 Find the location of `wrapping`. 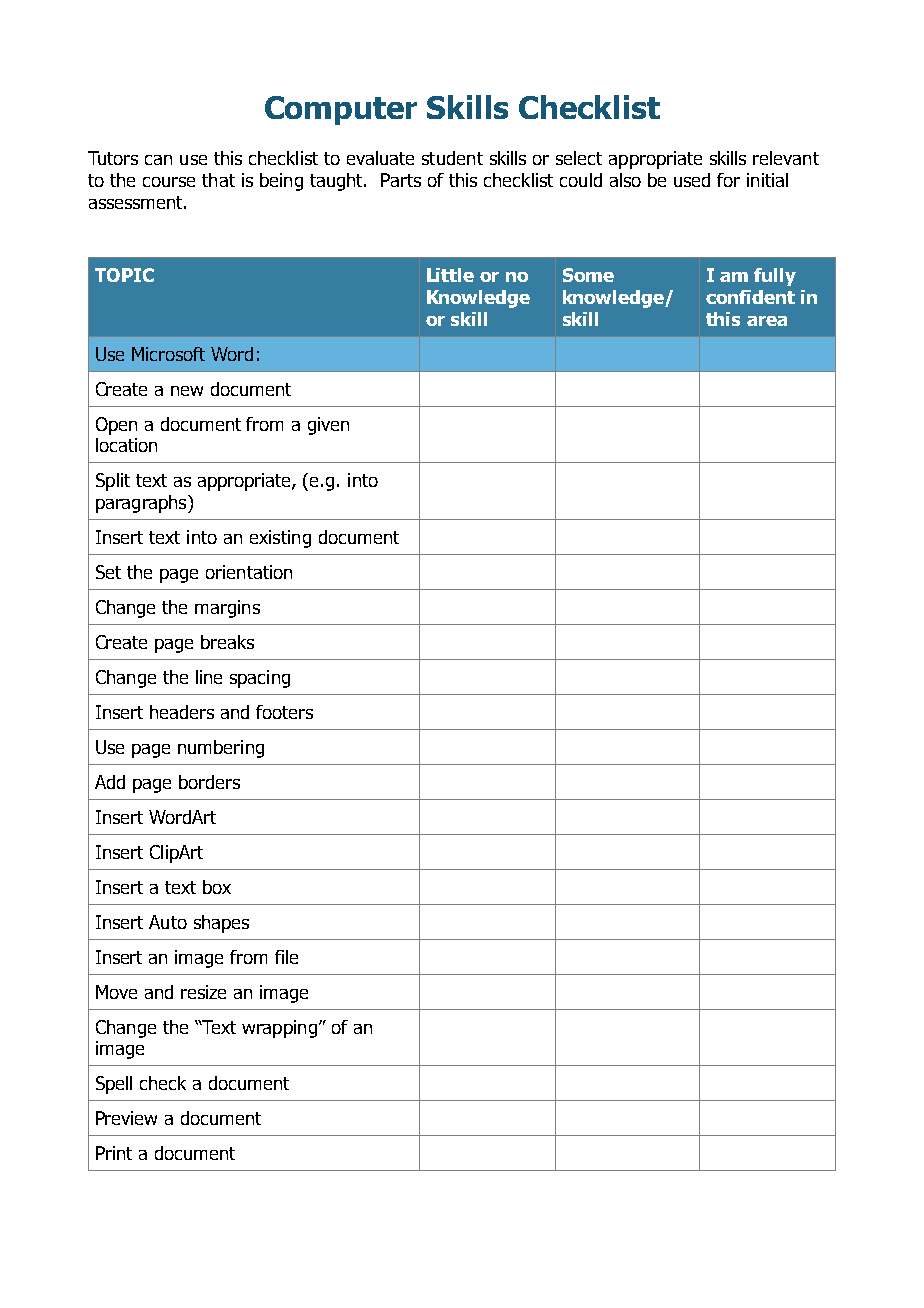

wrapping is located at coordinates (279, 1029).
